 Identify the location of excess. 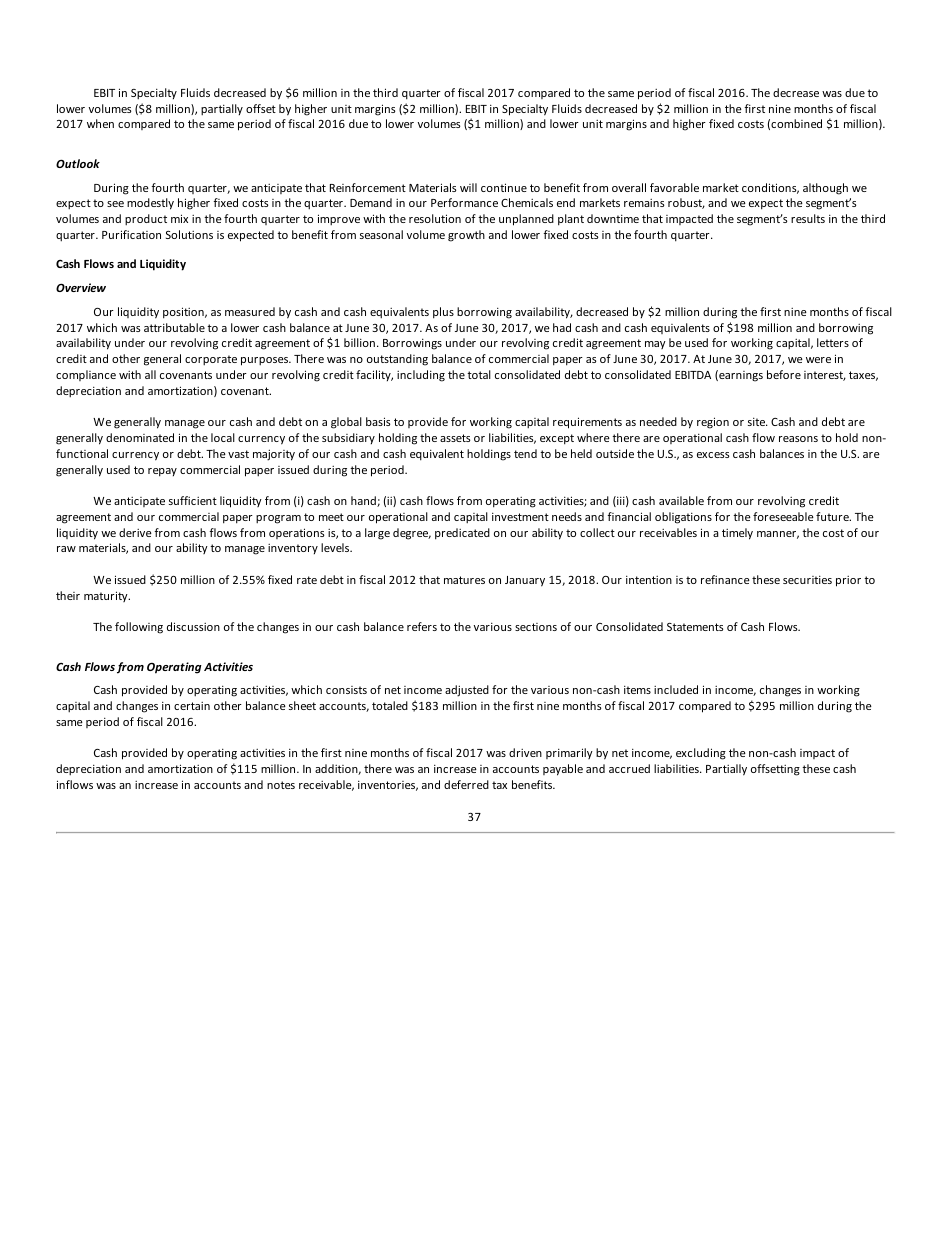
(713, 455).
